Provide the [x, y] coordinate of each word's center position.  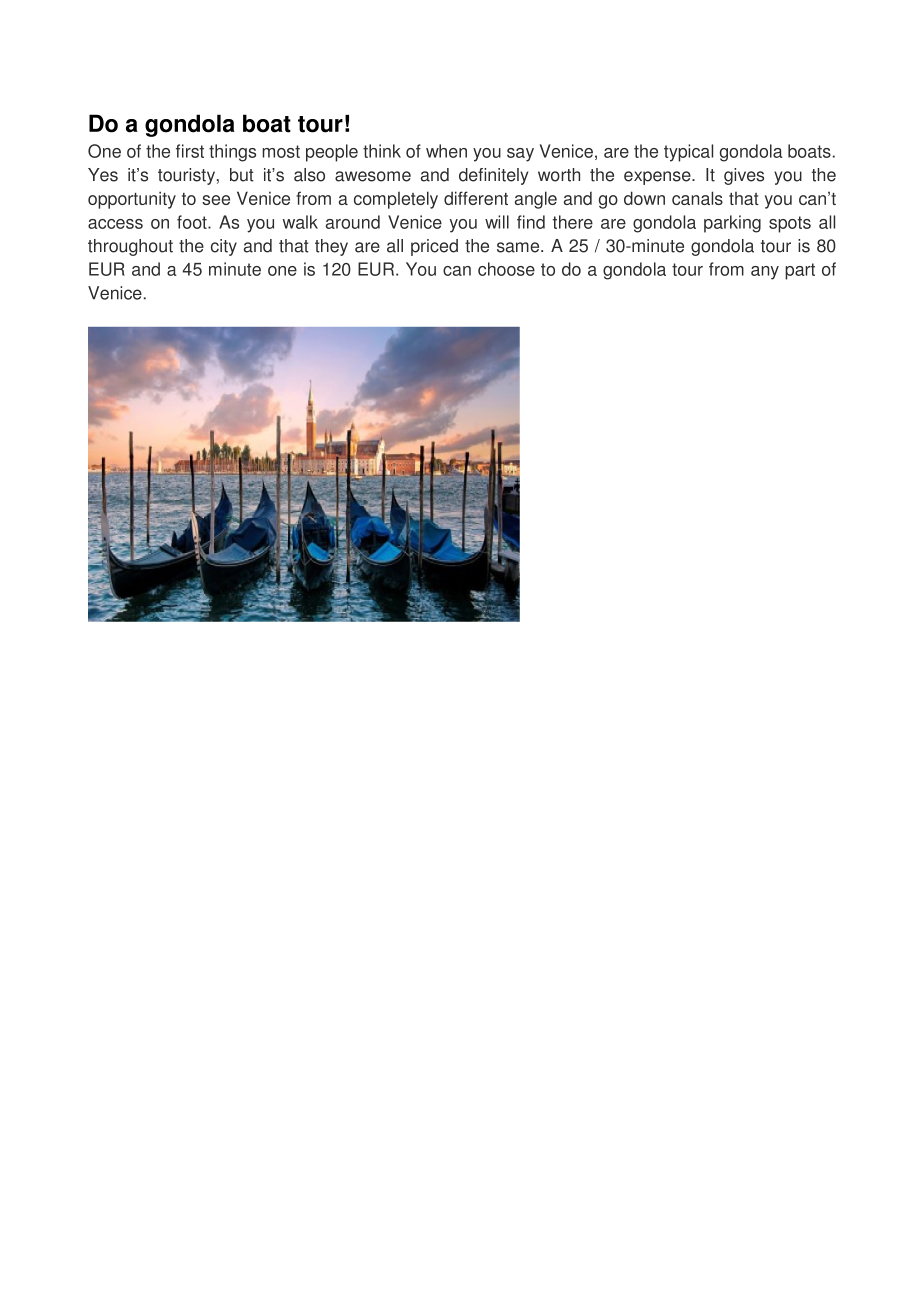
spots [790, 224]
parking [732, 224]
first [190, 151]
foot [193, 222]
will [497, 222]
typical [688, 153]
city [224, 247]
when [446, 151]
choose [506, 269]
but [242, 175]
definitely [493, 176]
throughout [130, 247]
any [765, 273]
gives [744, 176]
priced [434, 247]
